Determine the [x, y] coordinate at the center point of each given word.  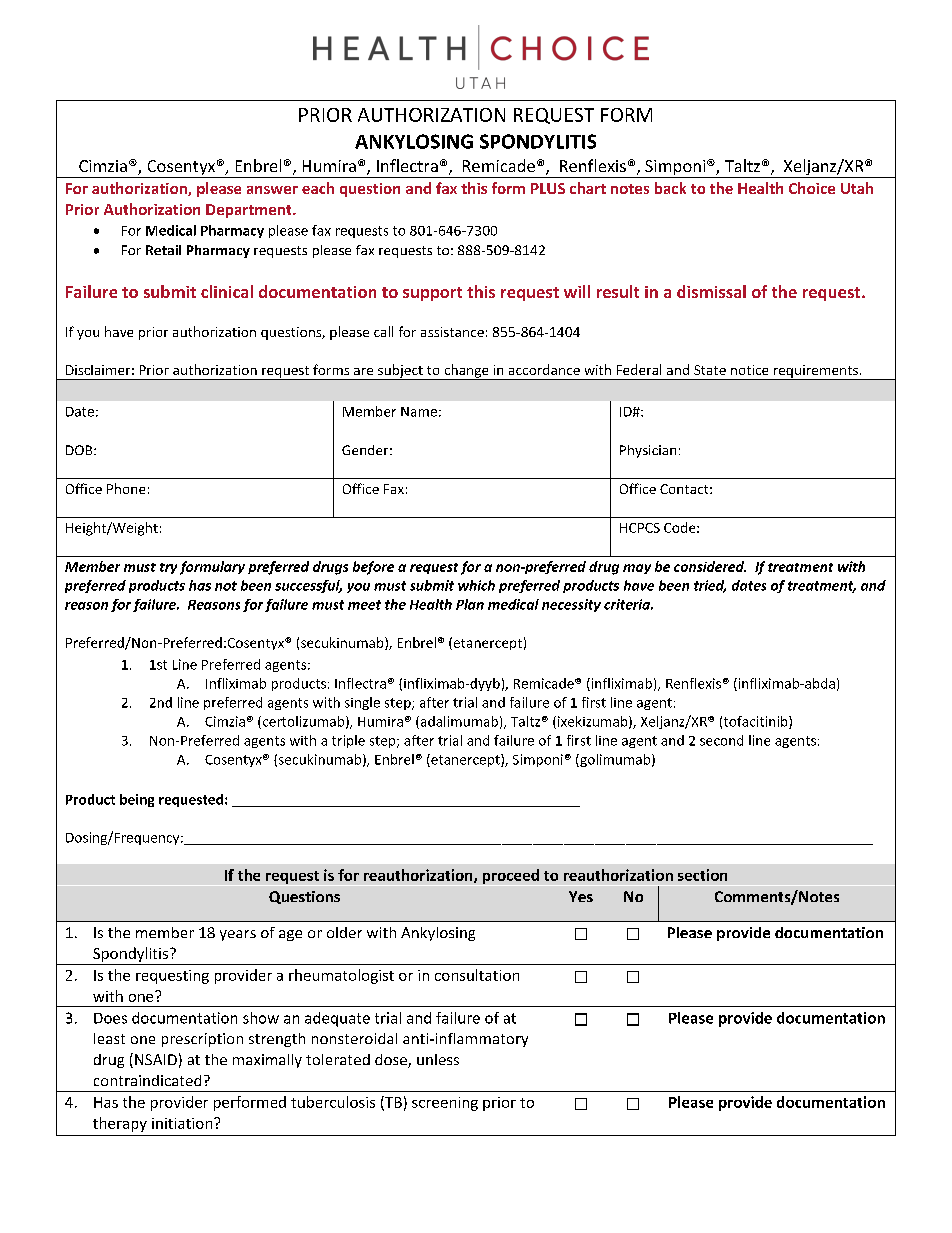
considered [710, 566]
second [721, 740]
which [476, 585]
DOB [80, 450]
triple [348, 741]
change [466, 372]
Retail [163, 250]
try [168, 568]
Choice [812, 188]
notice [749, 370]
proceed [511, 876]
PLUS [548, 188]
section [702, 875]
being [137, 800]
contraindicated [147, 1080]
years [238, 935]
